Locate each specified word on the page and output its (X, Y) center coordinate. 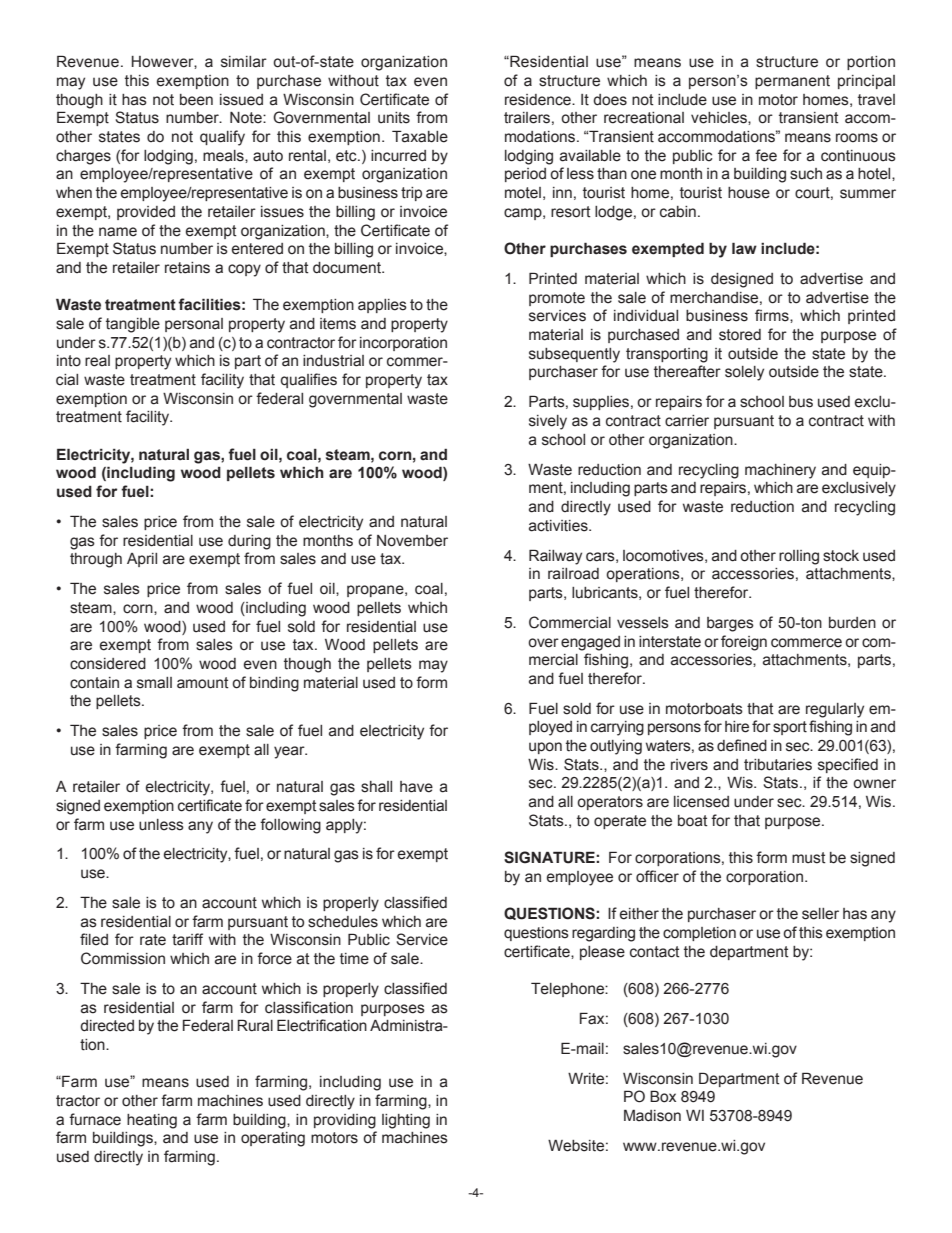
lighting (406, 1121)
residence (539, 100)
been (196, 100)
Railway (555, 557)
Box (663, 1096)
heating (152, 1121)
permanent (792, 82)
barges (730, 624)
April (142, 560)
